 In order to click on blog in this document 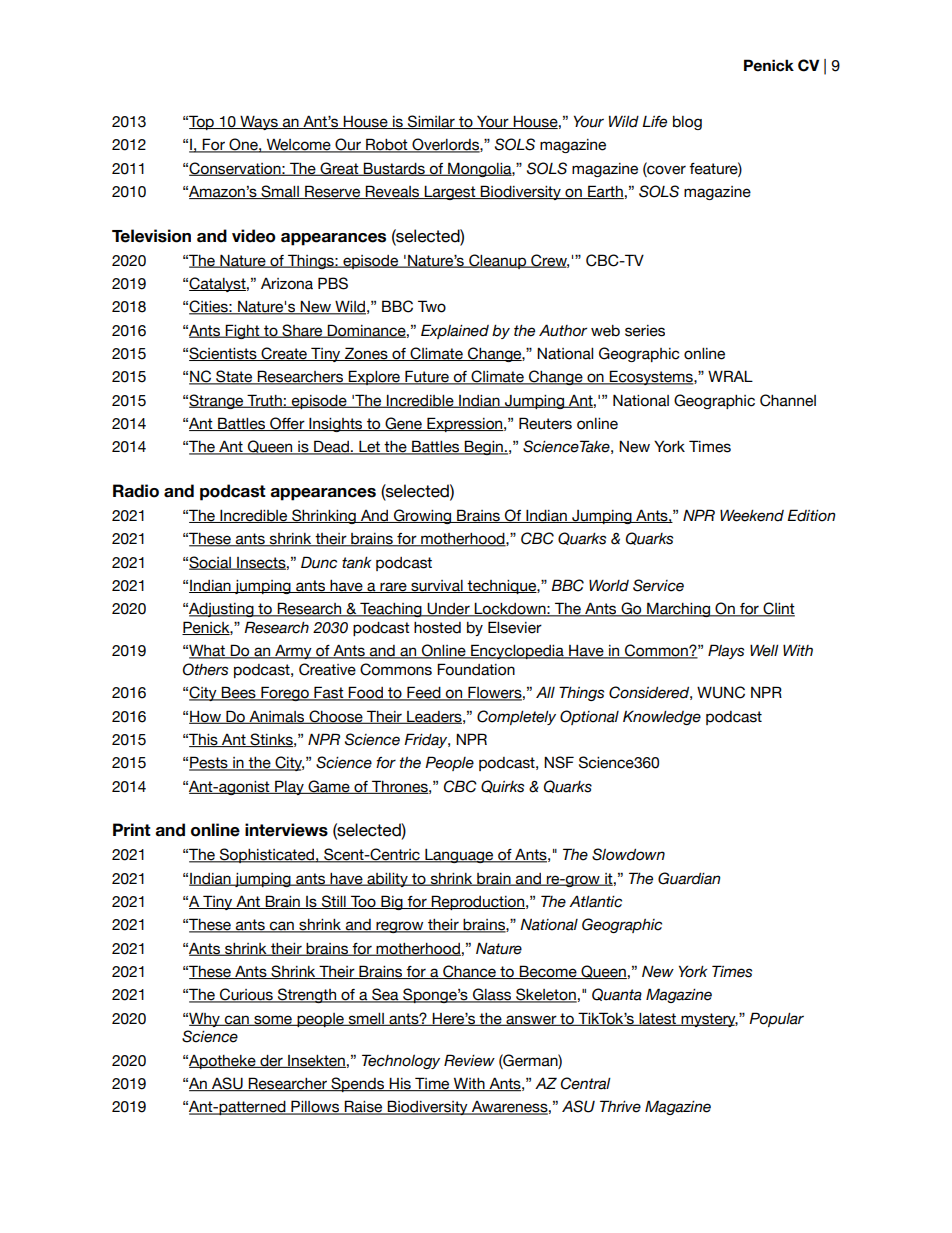, I will do `click(687, 123)`.
